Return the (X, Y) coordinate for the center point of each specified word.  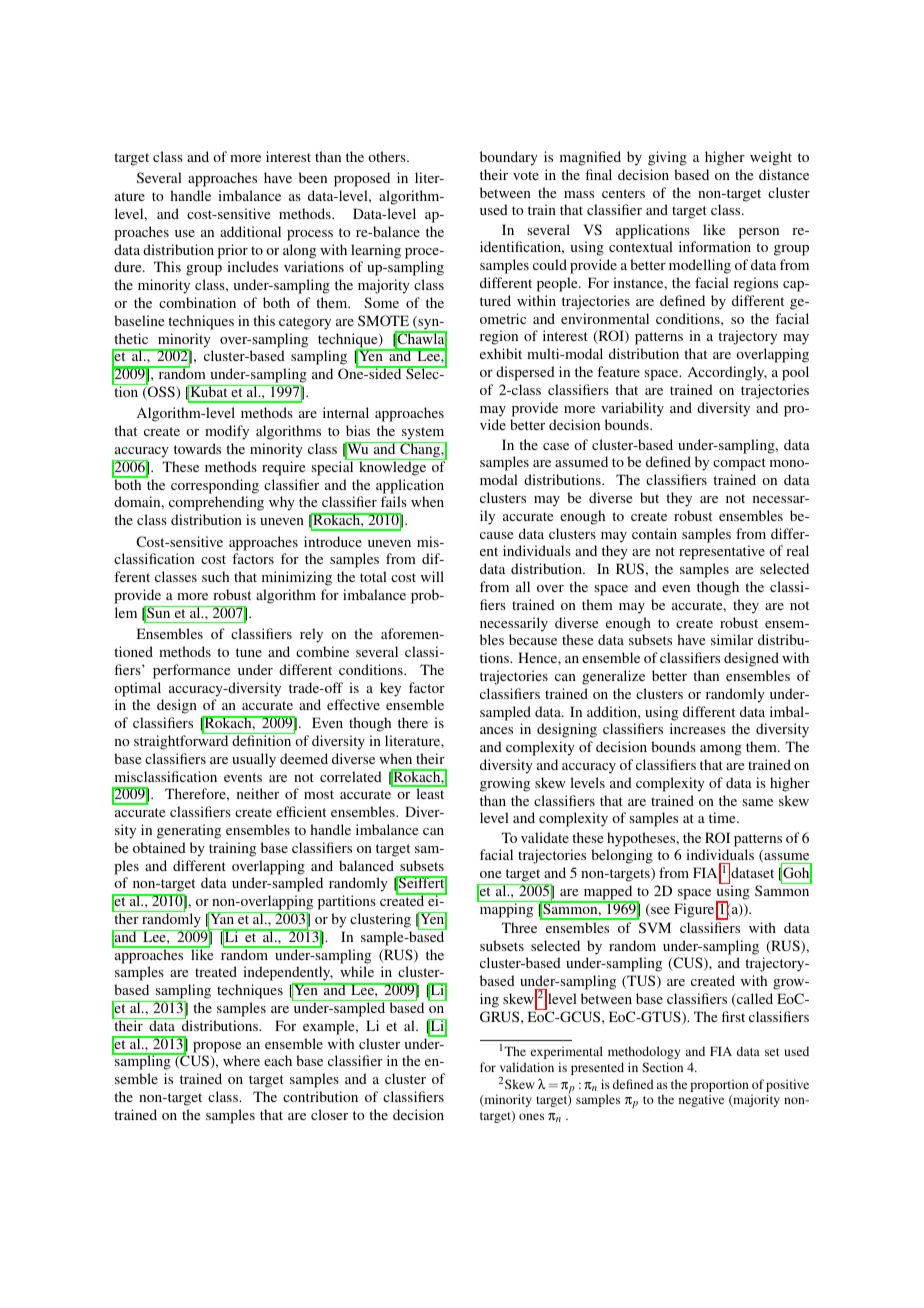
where (241, 1060)
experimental (567, 1052)
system (423, 435)
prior (233, 251)
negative (701, 1100)
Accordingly (727, 373)
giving (667, 158)
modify (227, 432)
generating (189, 831)
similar (732, 639)
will (432, 576)
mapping (506, 909)
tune (249, 652)
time (723, 817)
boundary (509, 158)
